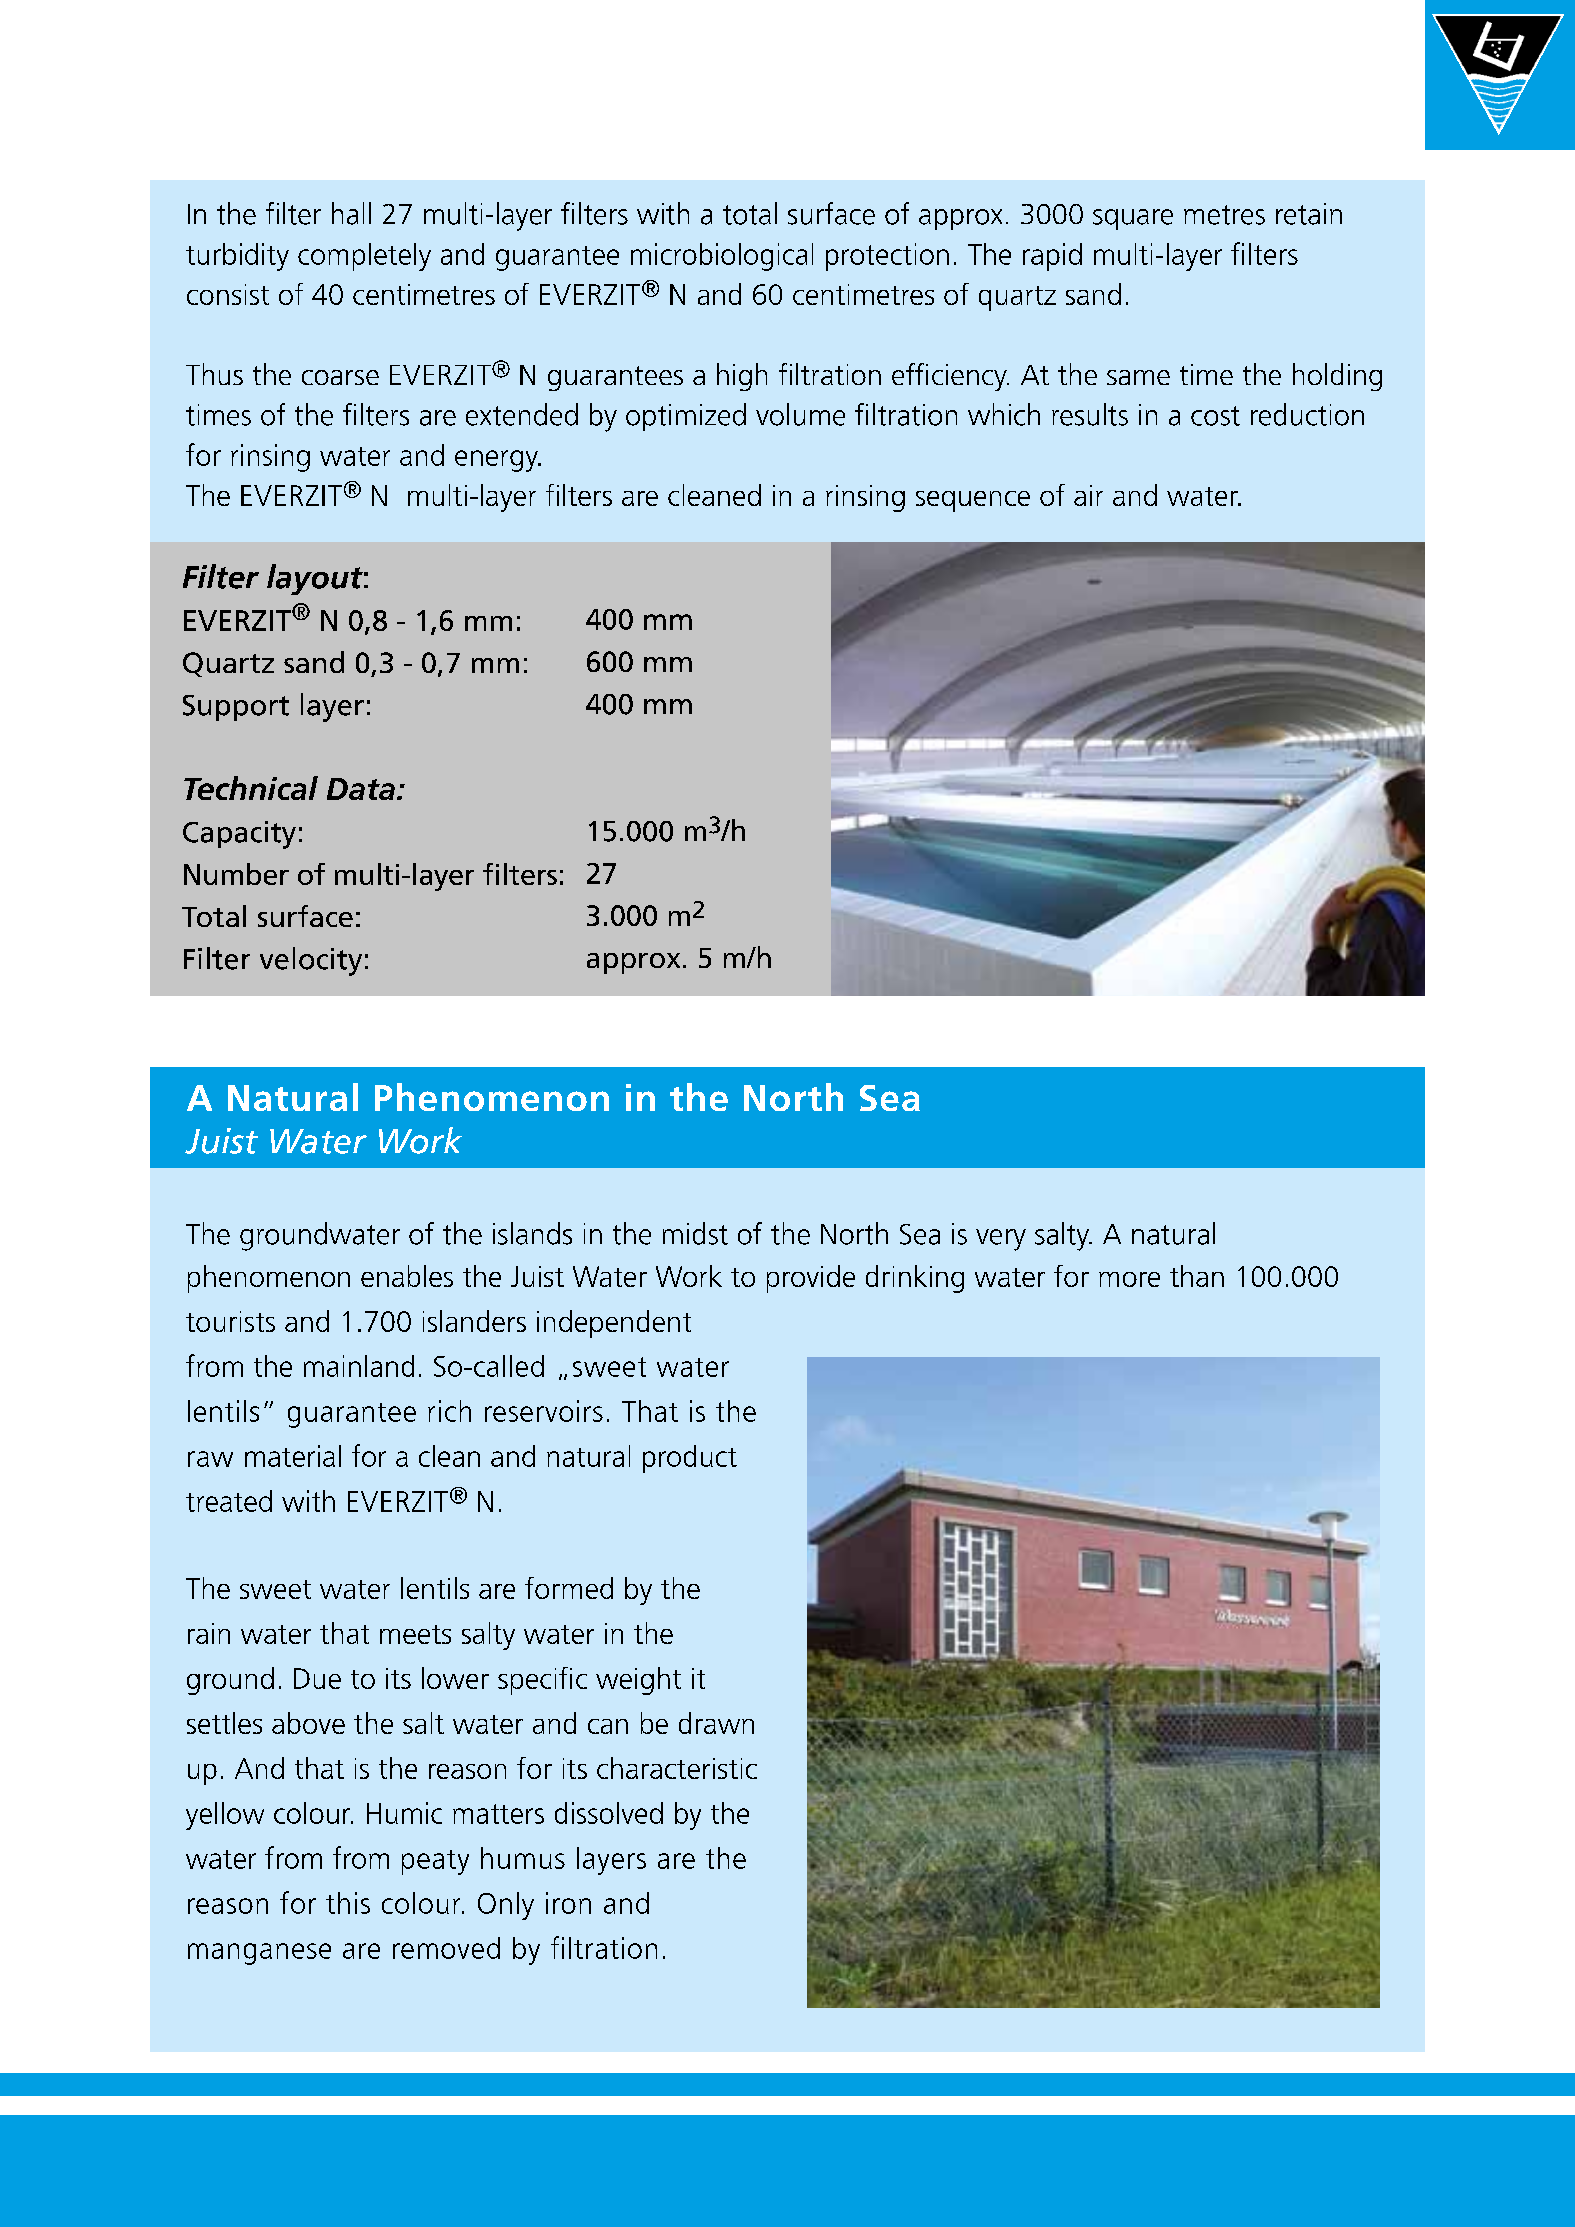  What do you see at coordinates (311, 961) in the image?
I see `velocity` at bounding box center [311, 961].
